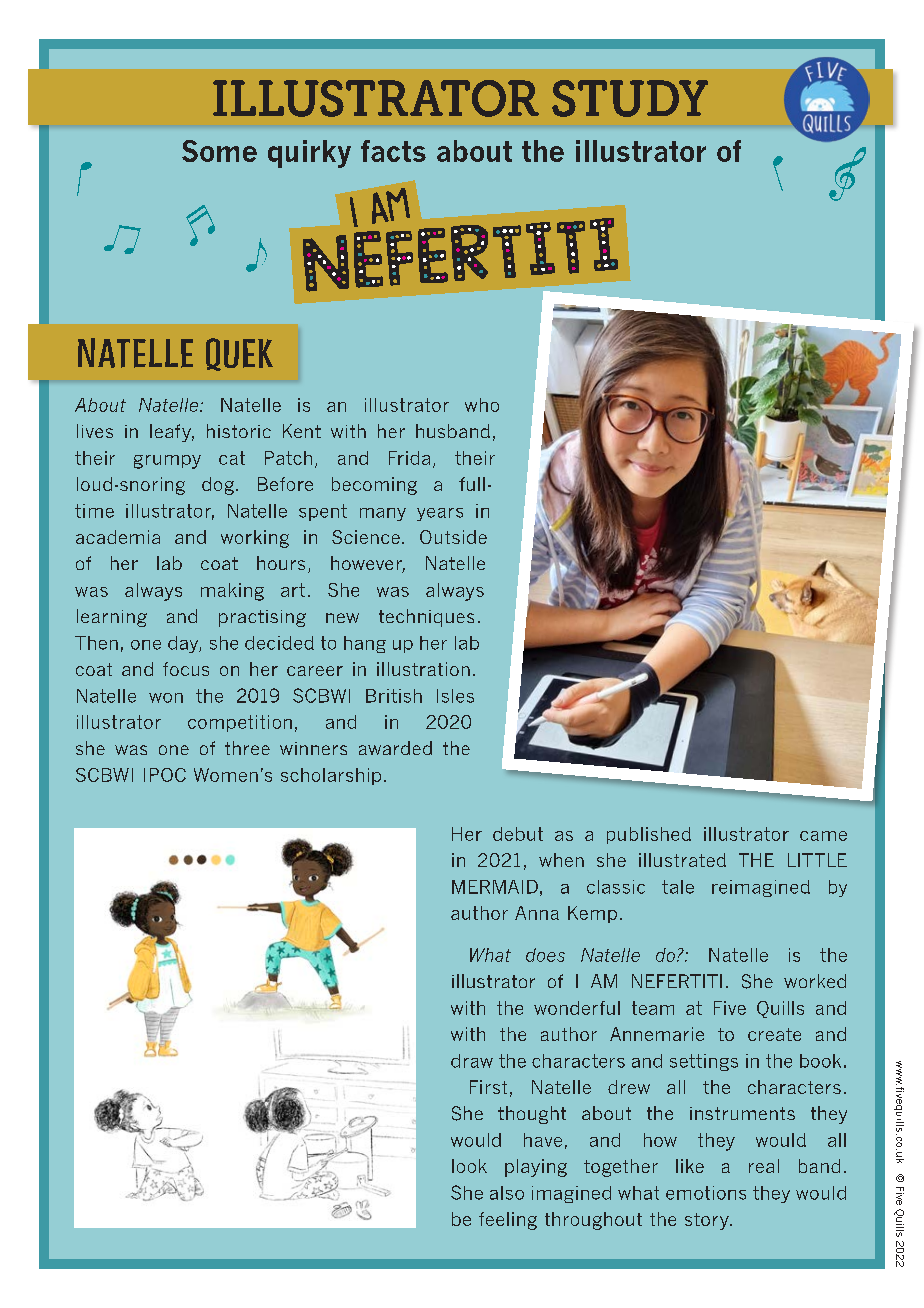  What do you see at coordinates (440, 514) in the screenshot?
I see `years` at bounding box center [440, 514].
